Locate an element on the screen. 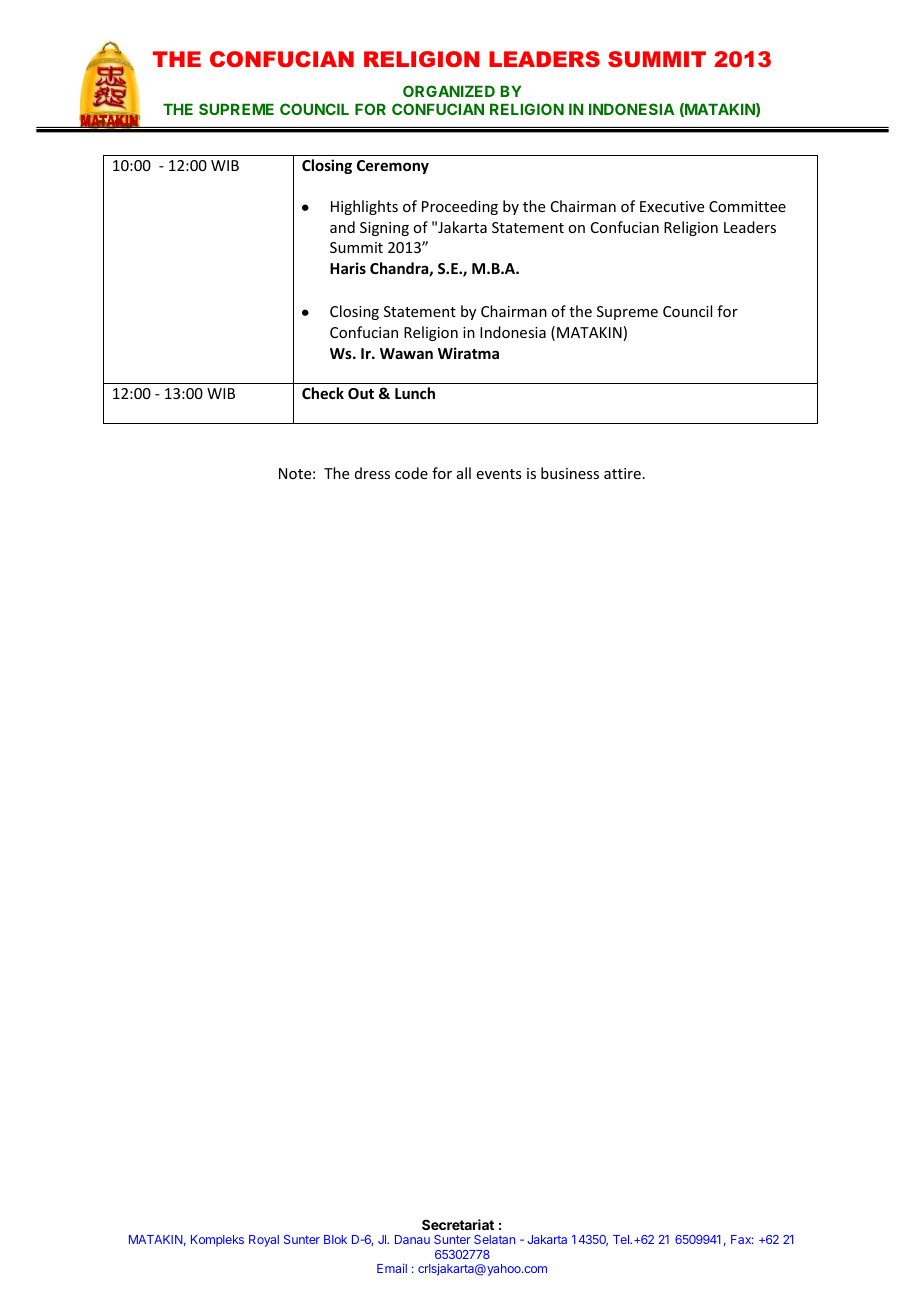 This screenshot has height=1308, width=924. attire is located at coordinates (622, 473).
